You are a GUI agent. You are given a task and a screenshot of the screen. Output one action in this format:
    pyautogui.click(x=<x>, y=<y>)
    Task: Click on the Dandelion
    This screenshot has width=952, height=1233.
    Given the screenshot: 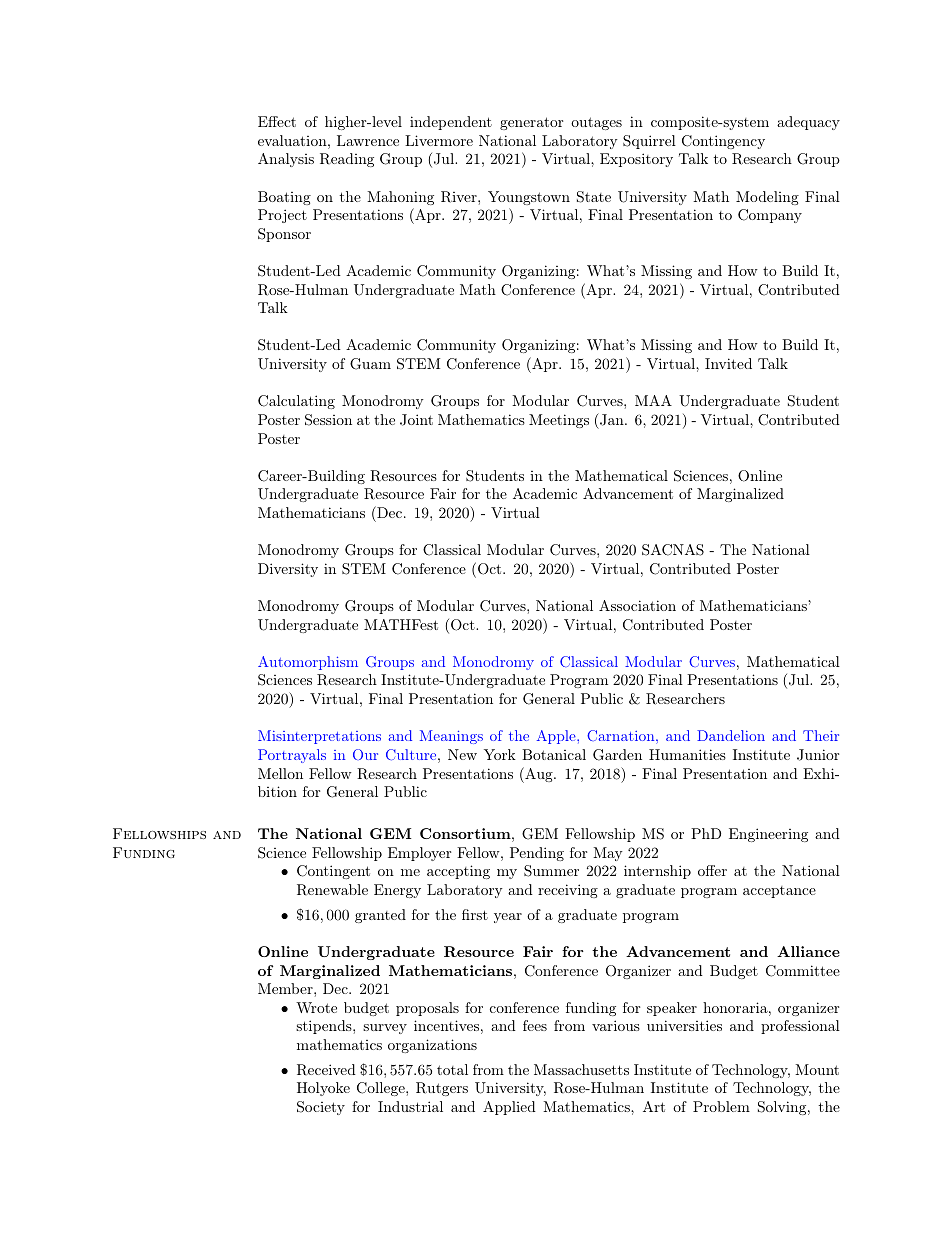 What is the action you would take?
    pyautogui.click(x=731, y=735)
